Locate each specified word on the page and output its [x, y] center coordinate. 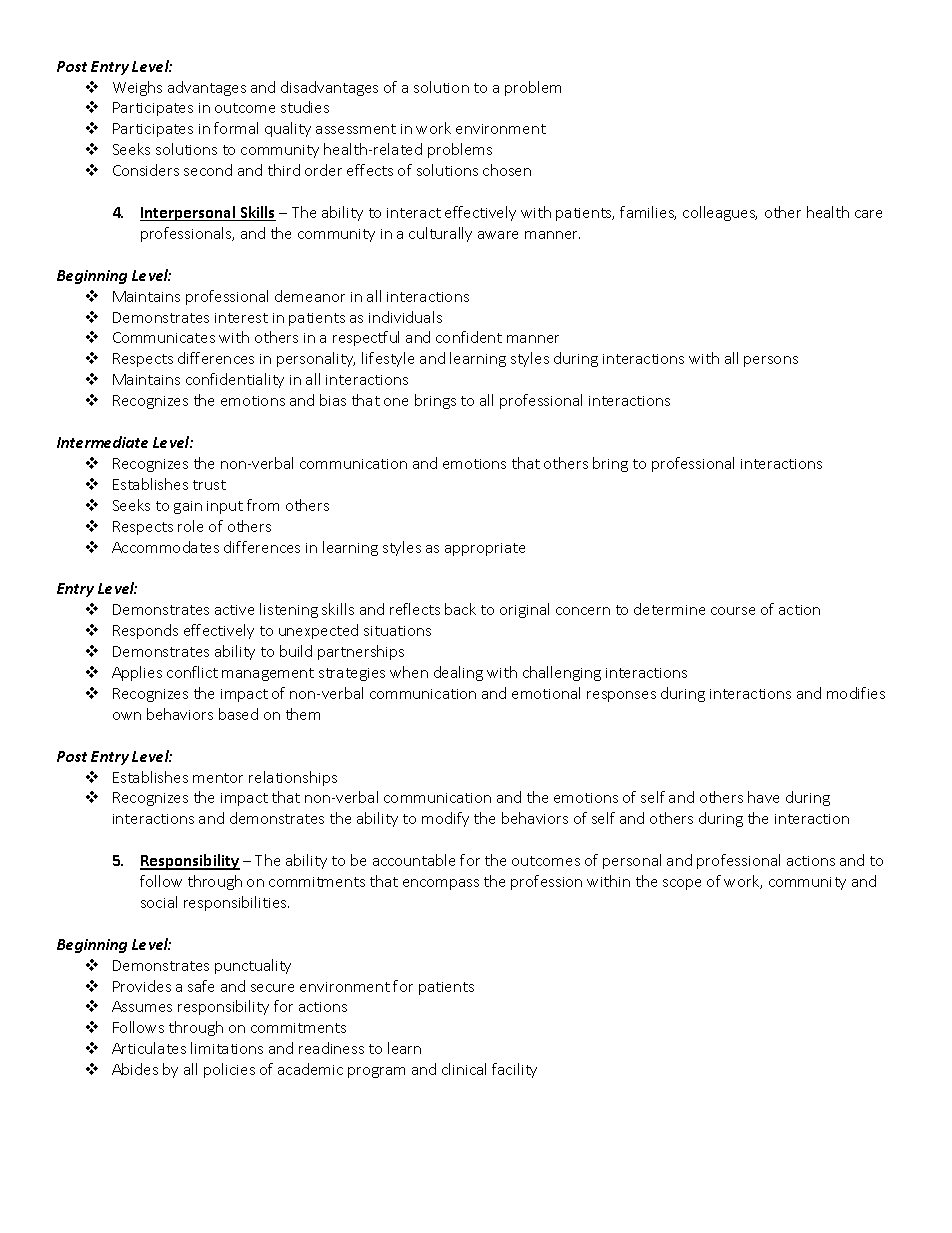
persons [771, 361]
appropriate [485, 549]
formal [236, 128]
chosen [507, 170]
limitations [227, 1048]
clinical [464, 1069]
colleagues [720, 213]
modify [445, 819]
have [763, 797]
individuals [405, 317]
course [733, 611]
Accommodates [165, 547]
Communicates [164, 337]
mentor [218, 778]
